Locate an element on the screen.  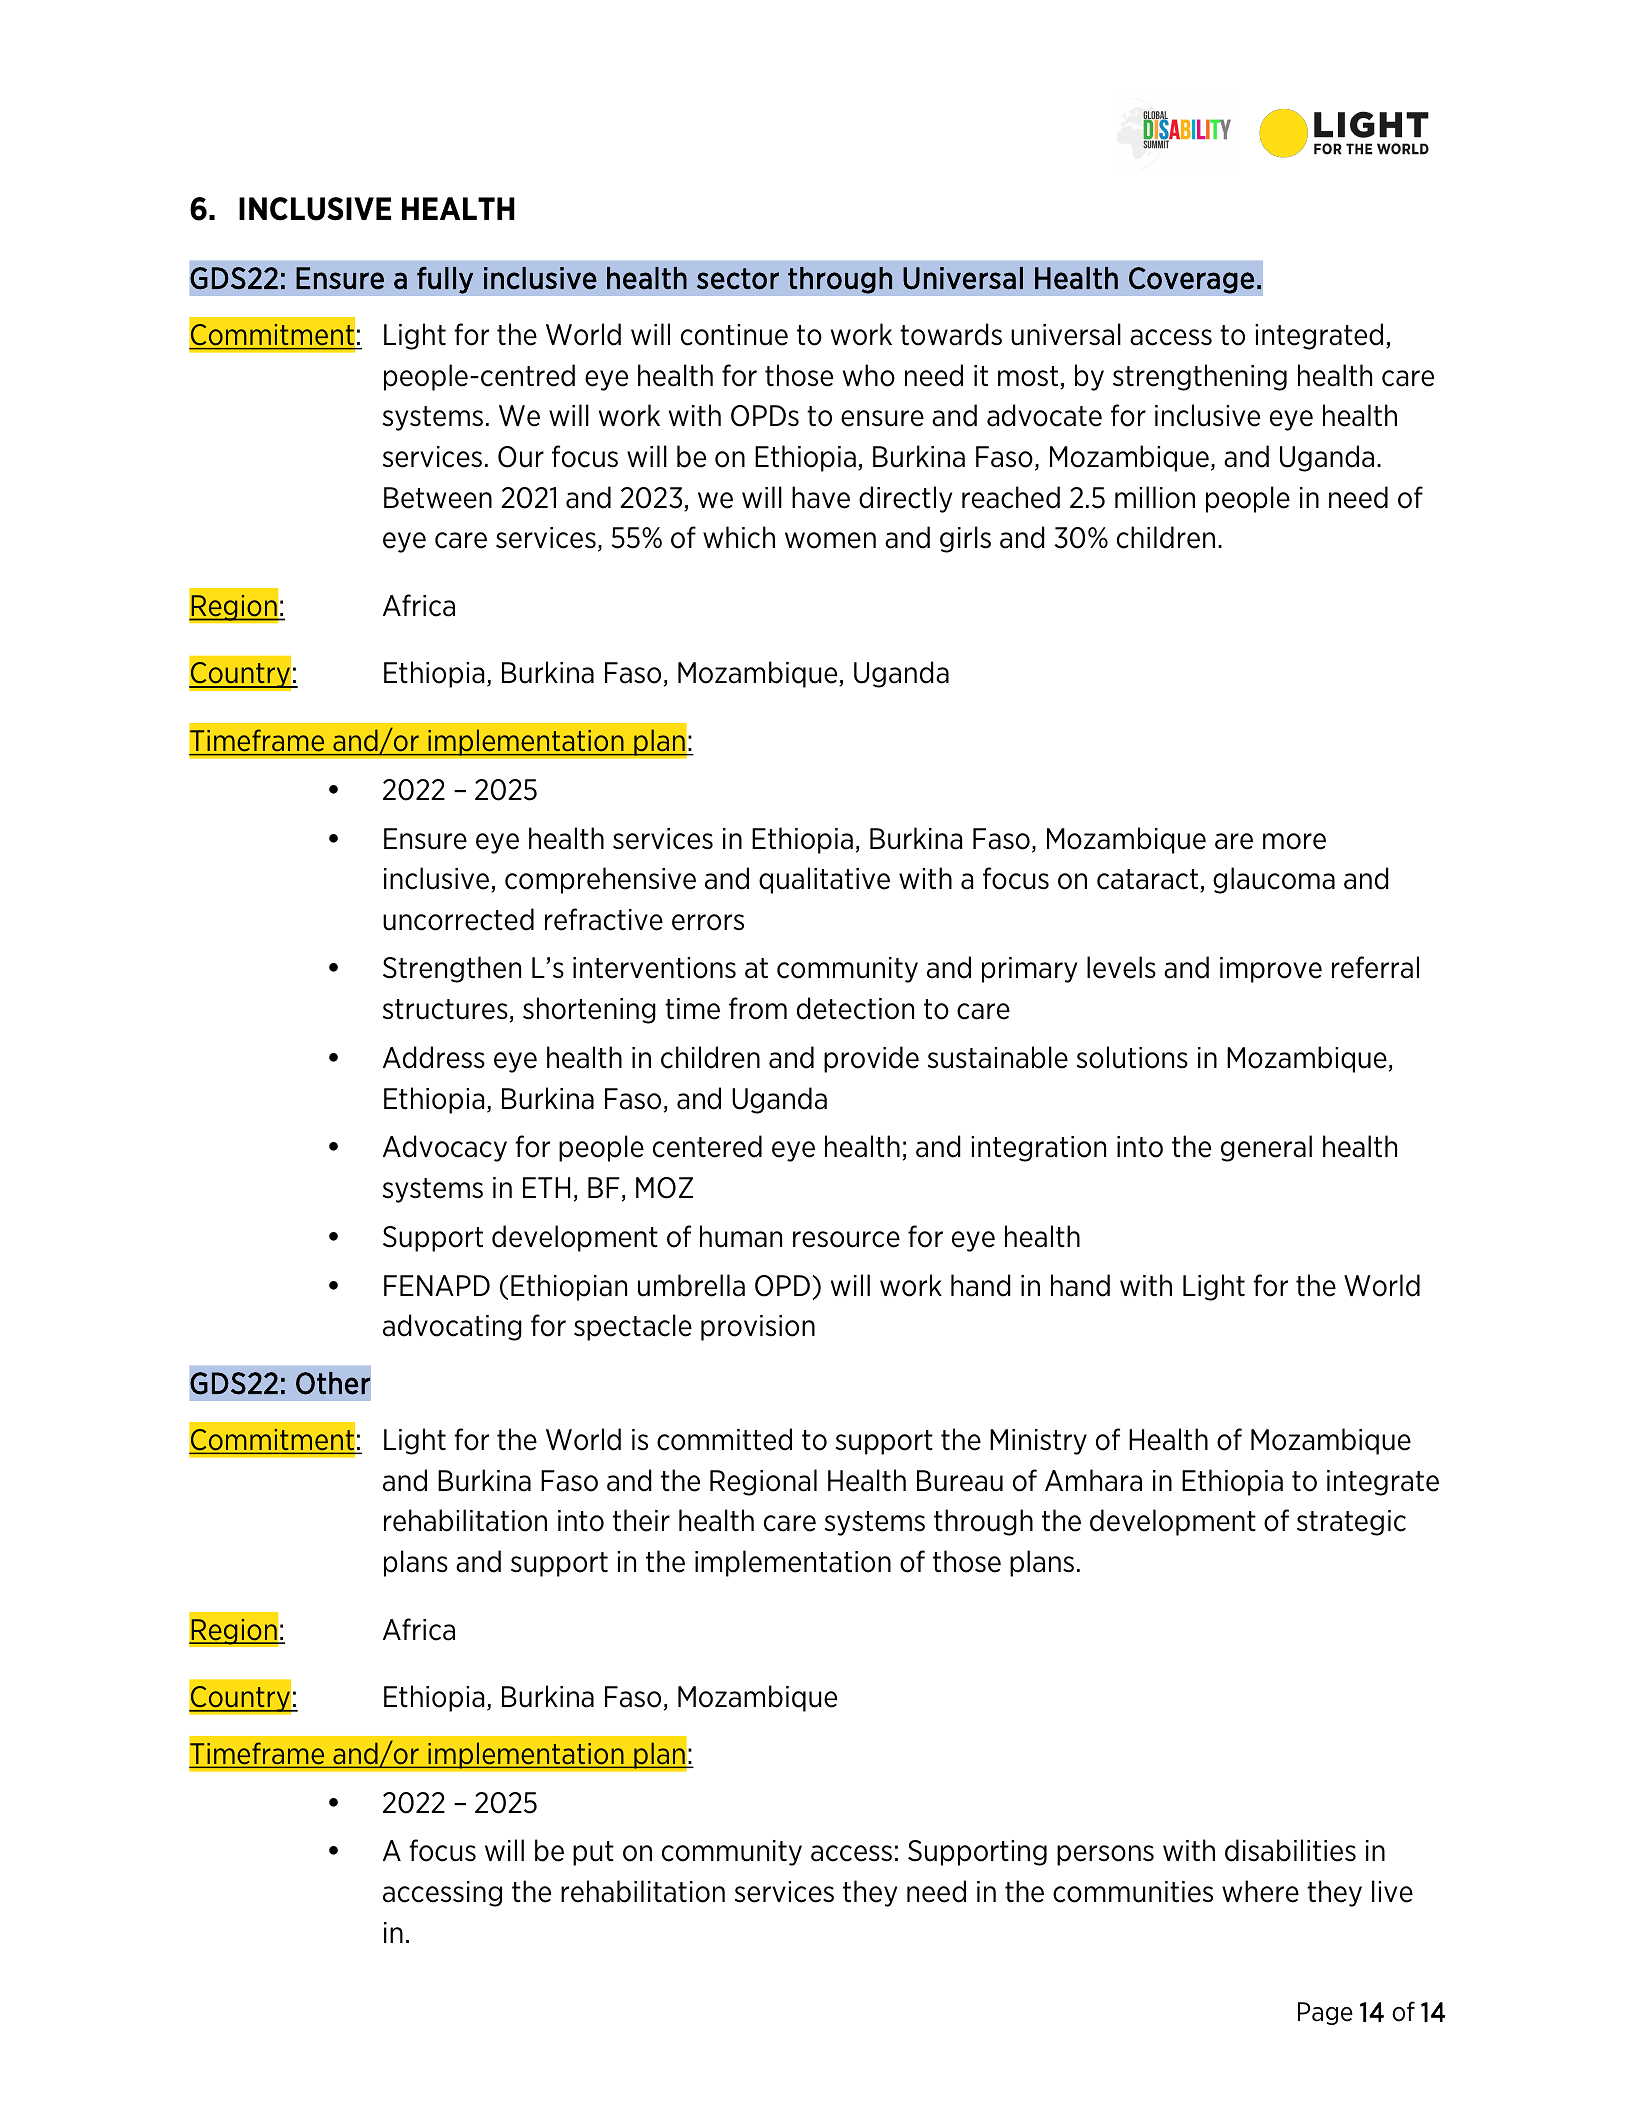
Bureau is located at coordinates (960, 1481).
